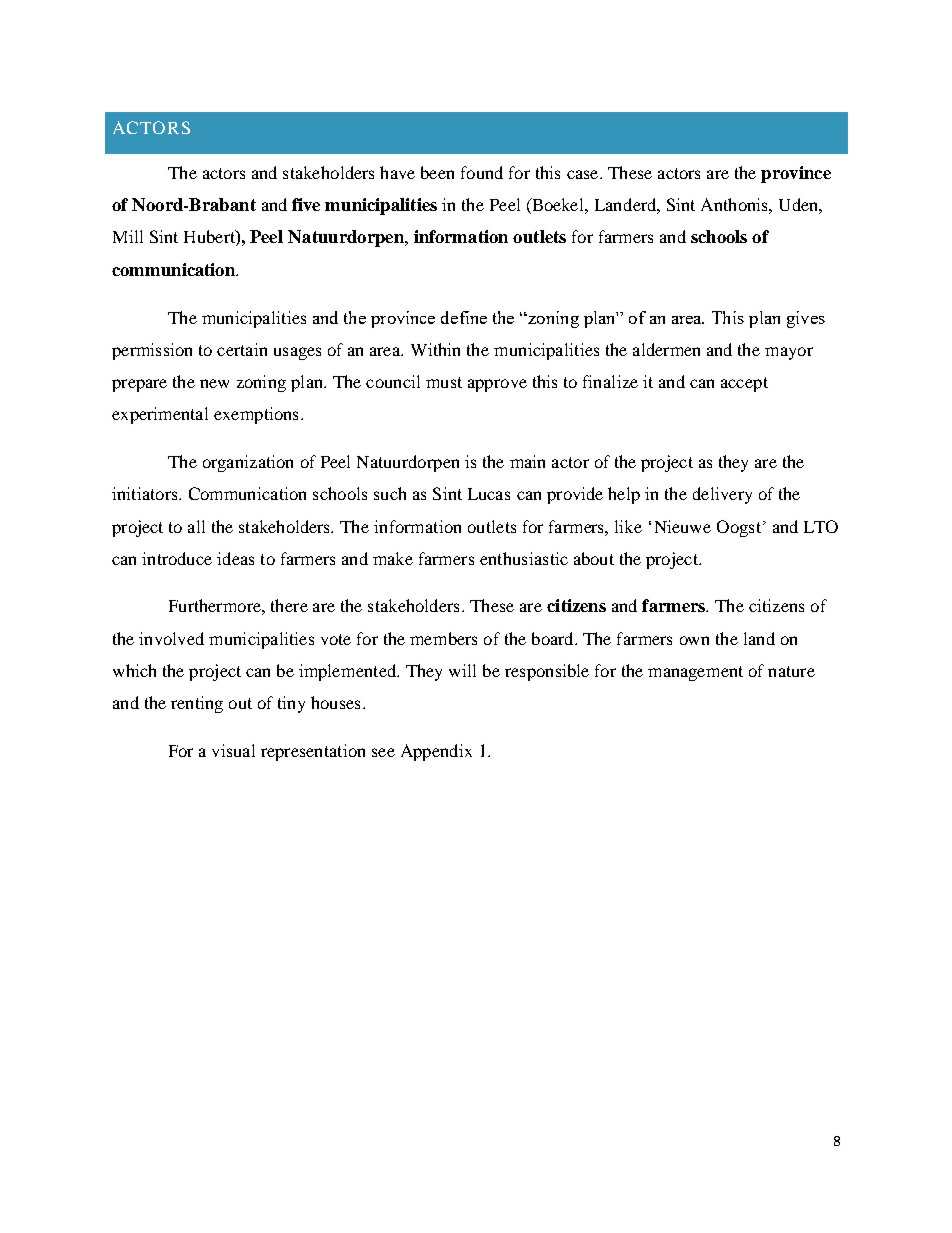  I want to click on there, so click(289, 605).
